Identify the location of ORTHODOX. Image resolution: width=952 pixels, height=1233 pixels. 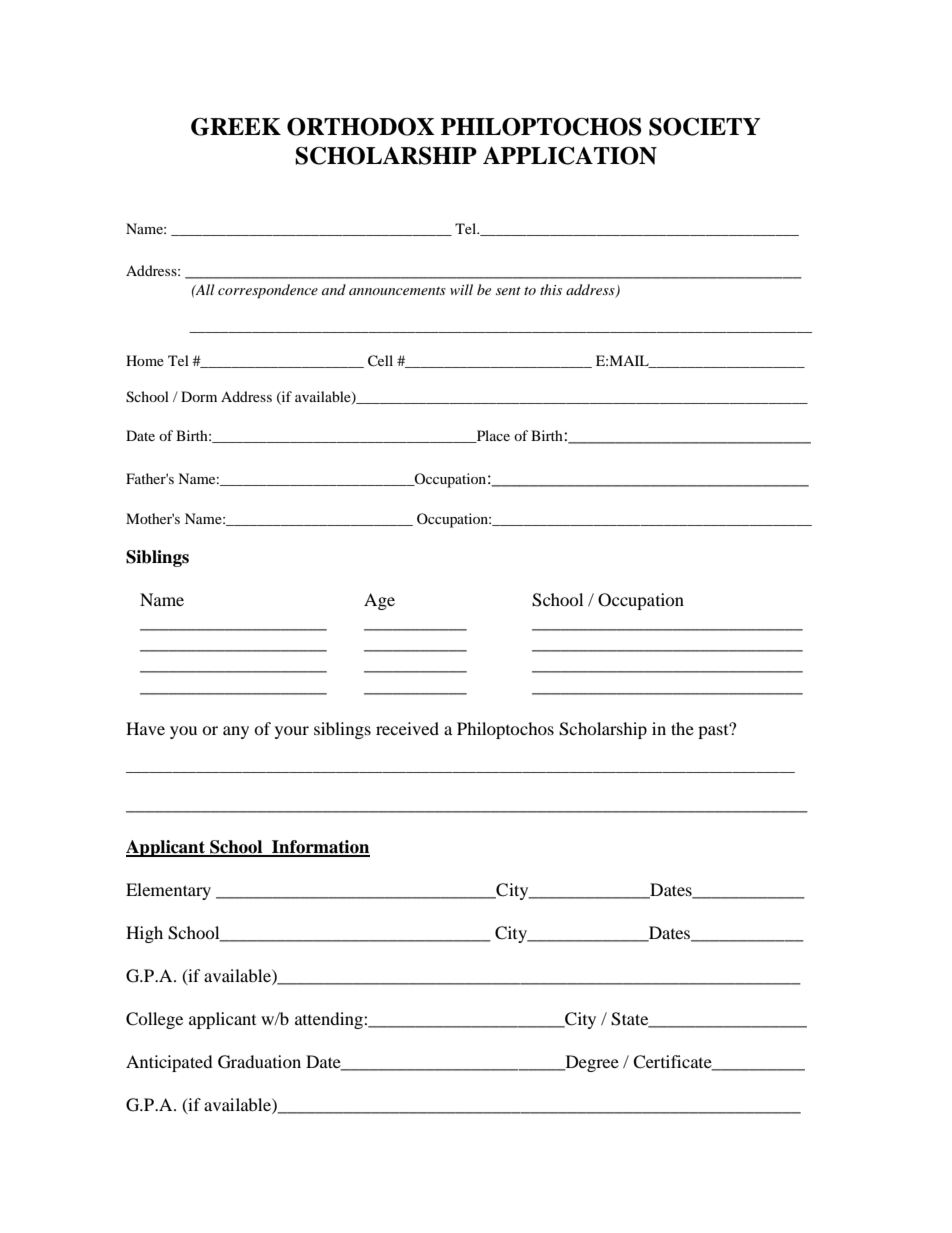
(360, 126).
